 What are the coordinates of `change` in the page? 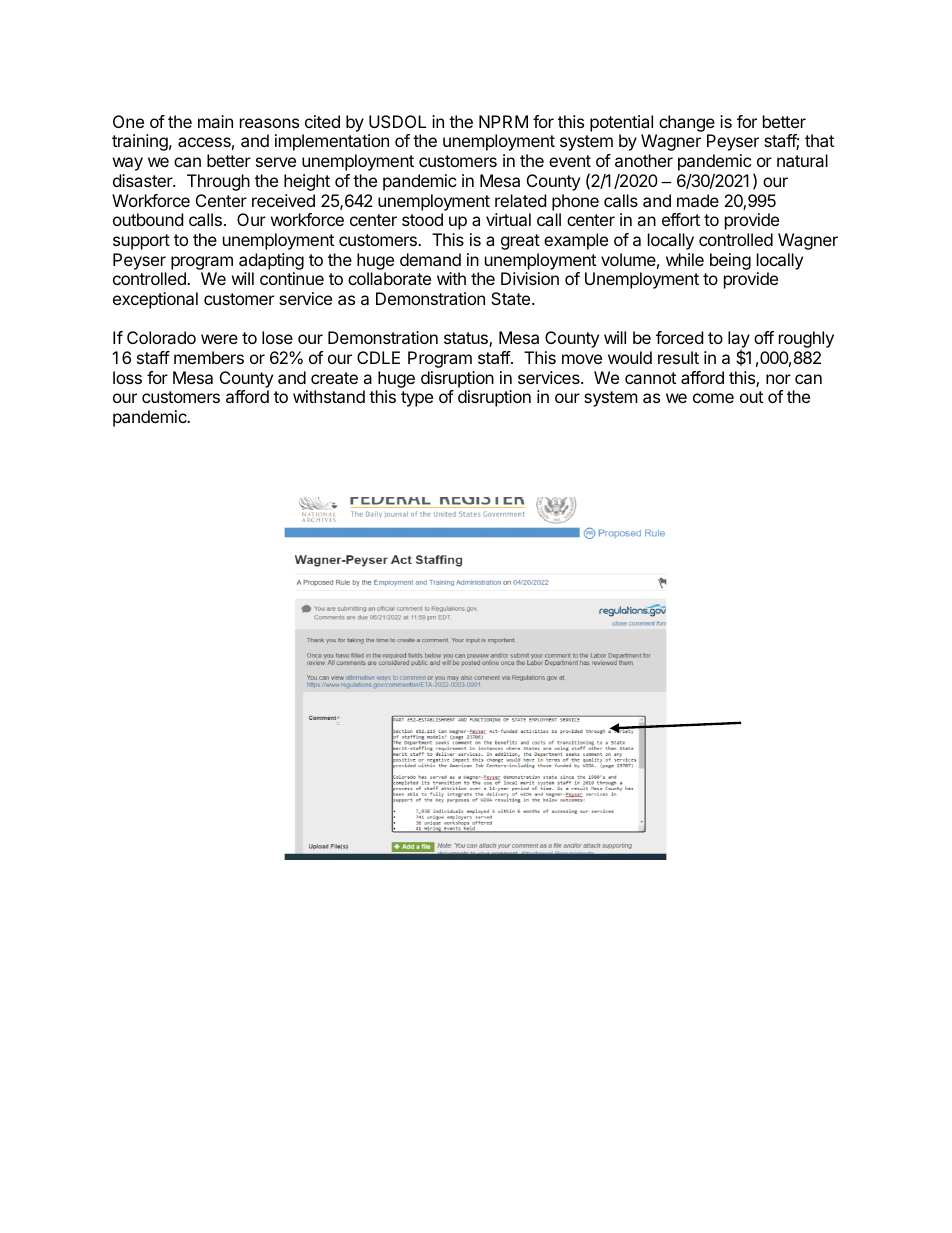 It's located at (687, 123).
